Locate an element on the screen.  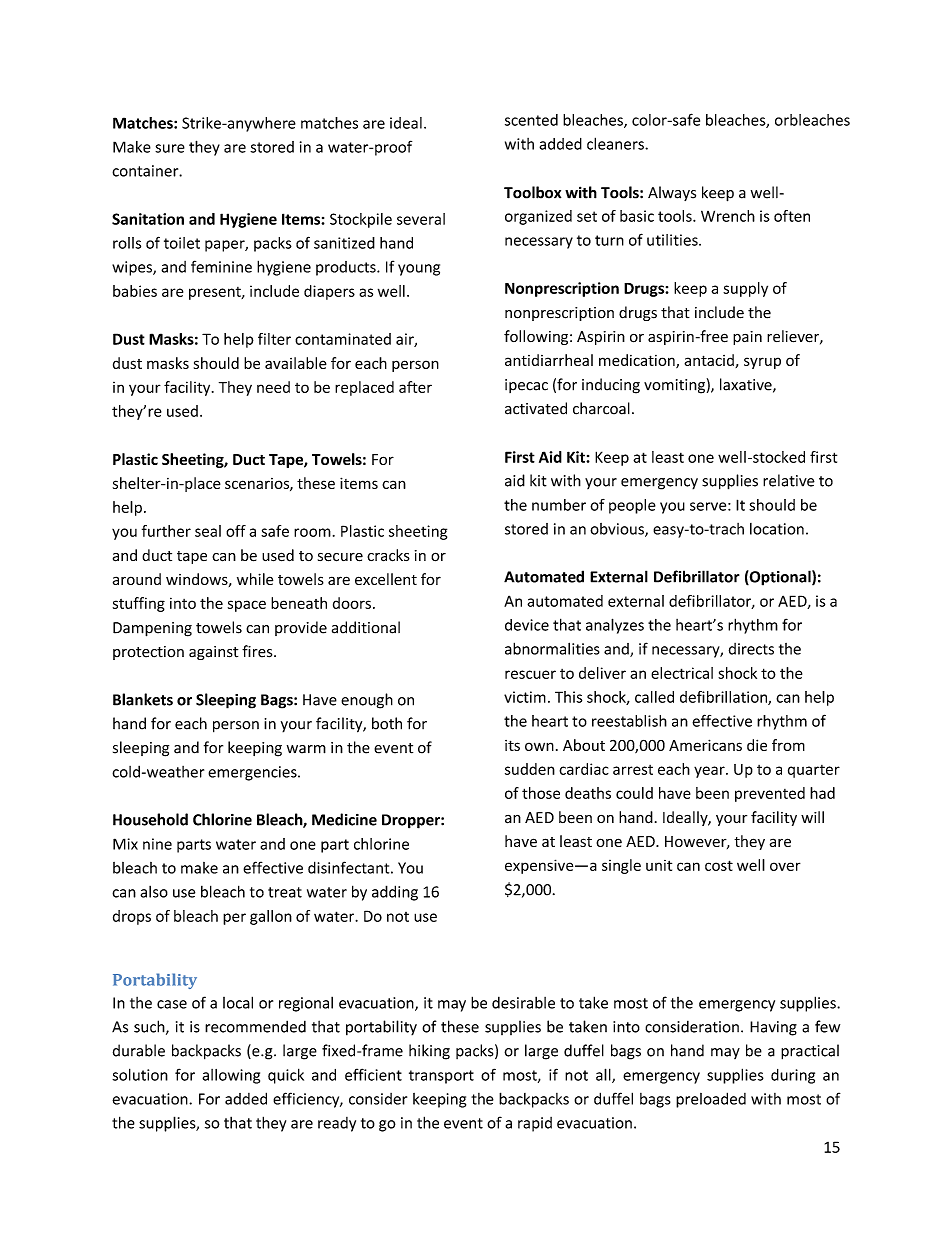
directs is located at coordinates (751, 649).
